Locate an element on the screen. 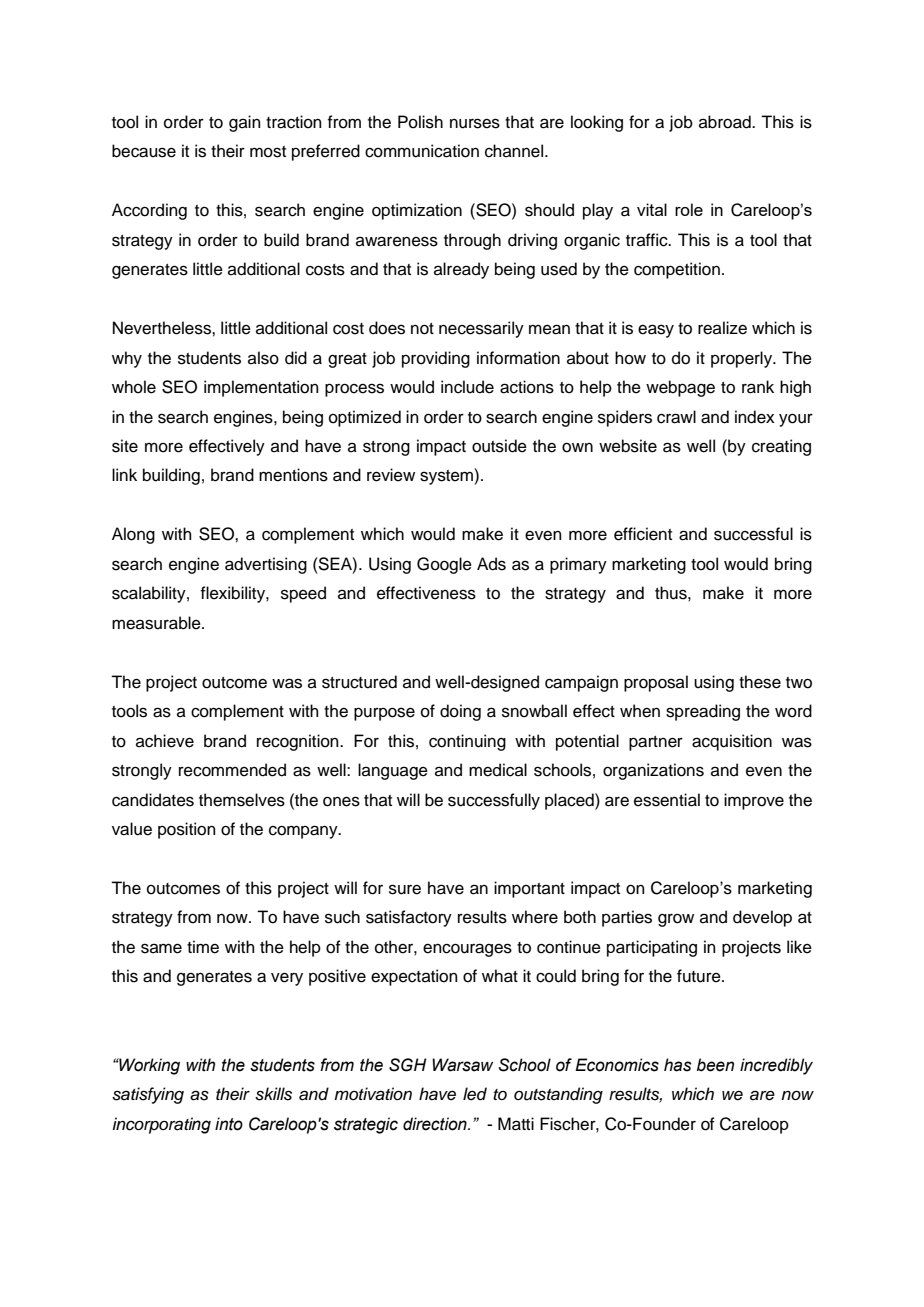  into is located at coordinates (229, 1124).
